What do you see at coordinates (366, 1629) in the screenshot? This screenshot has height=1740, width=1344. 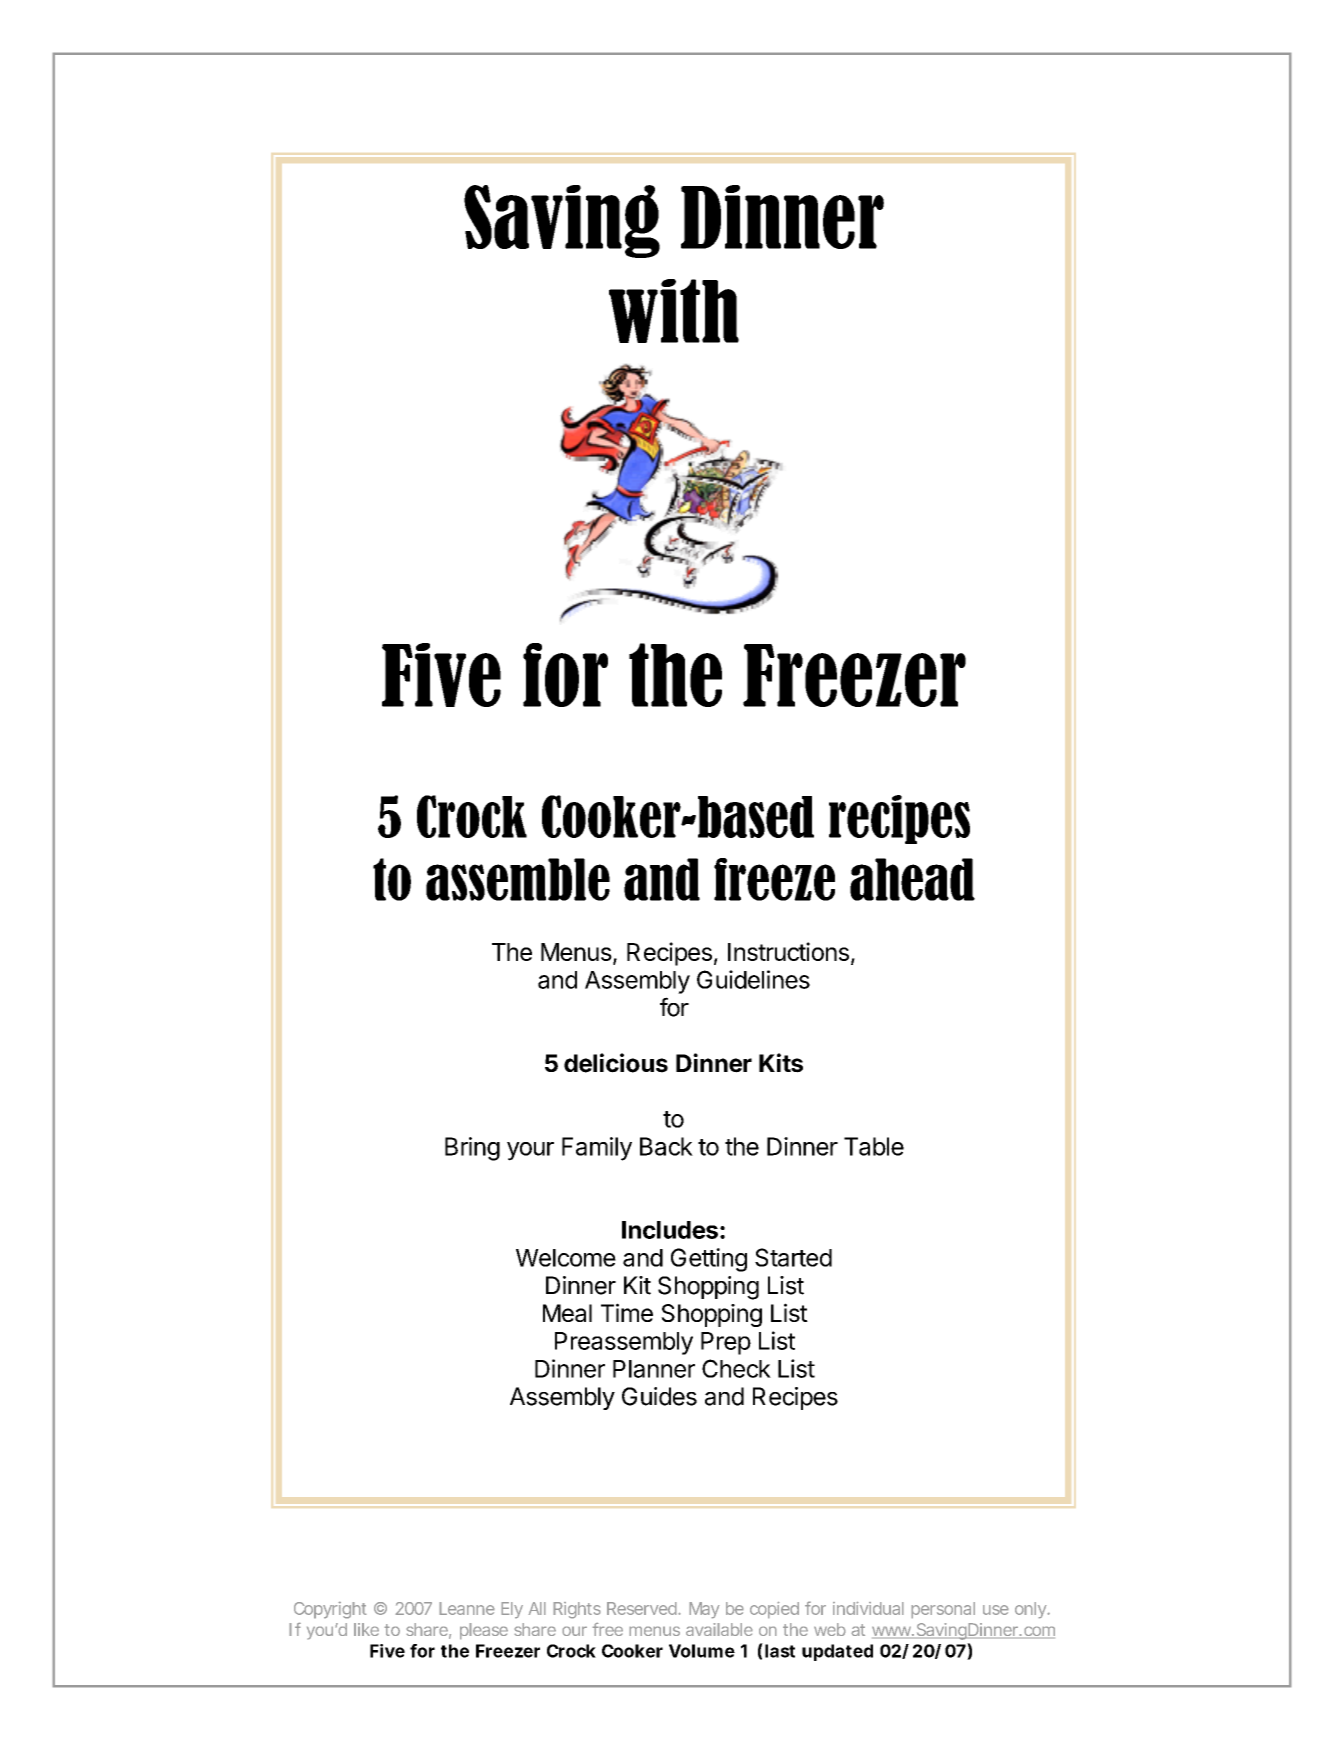 I see `like` at bounding box center [366, 1629].
